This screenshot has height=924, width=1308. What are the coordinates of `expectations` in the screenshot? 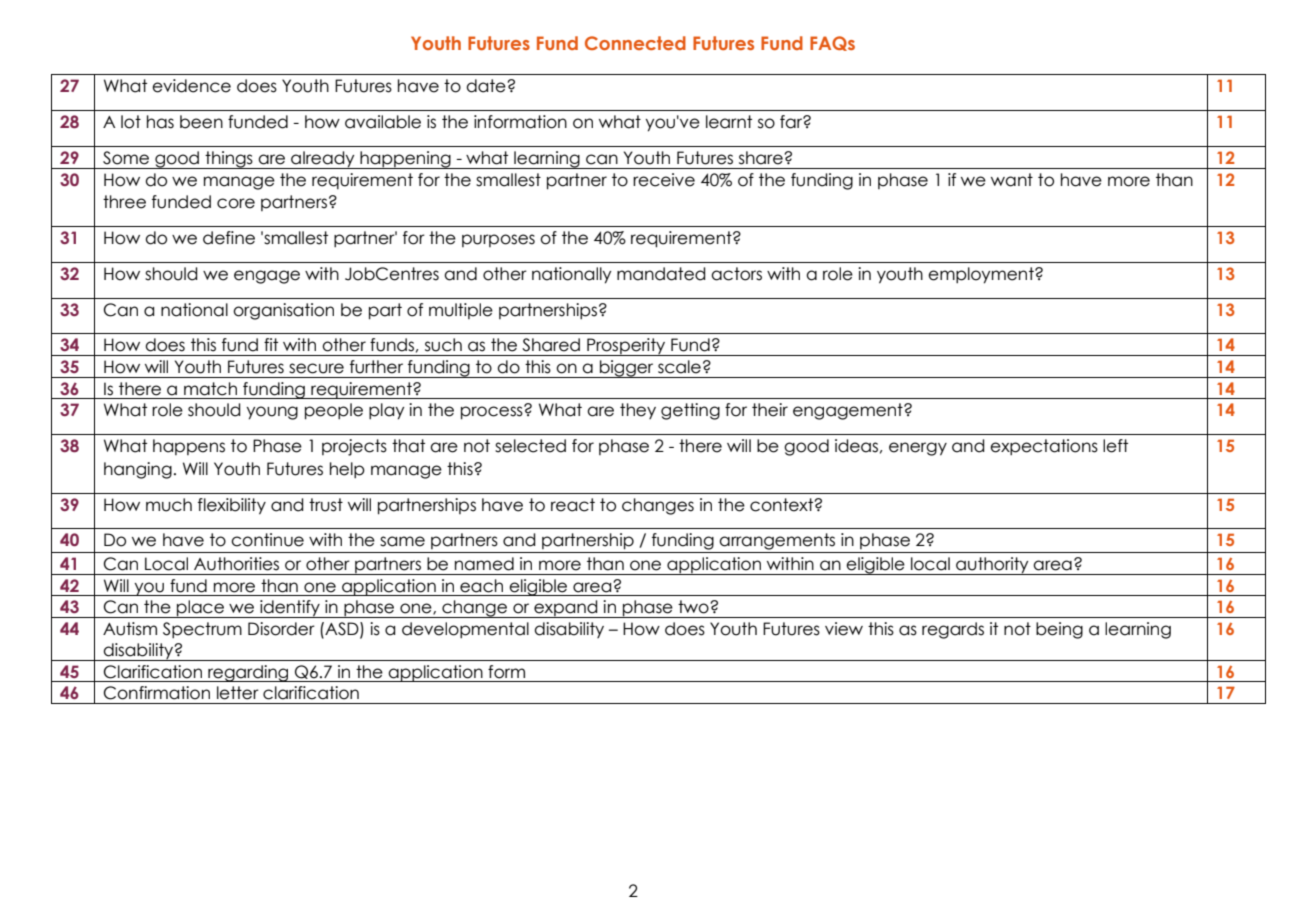 It's located at (1044, 447).
